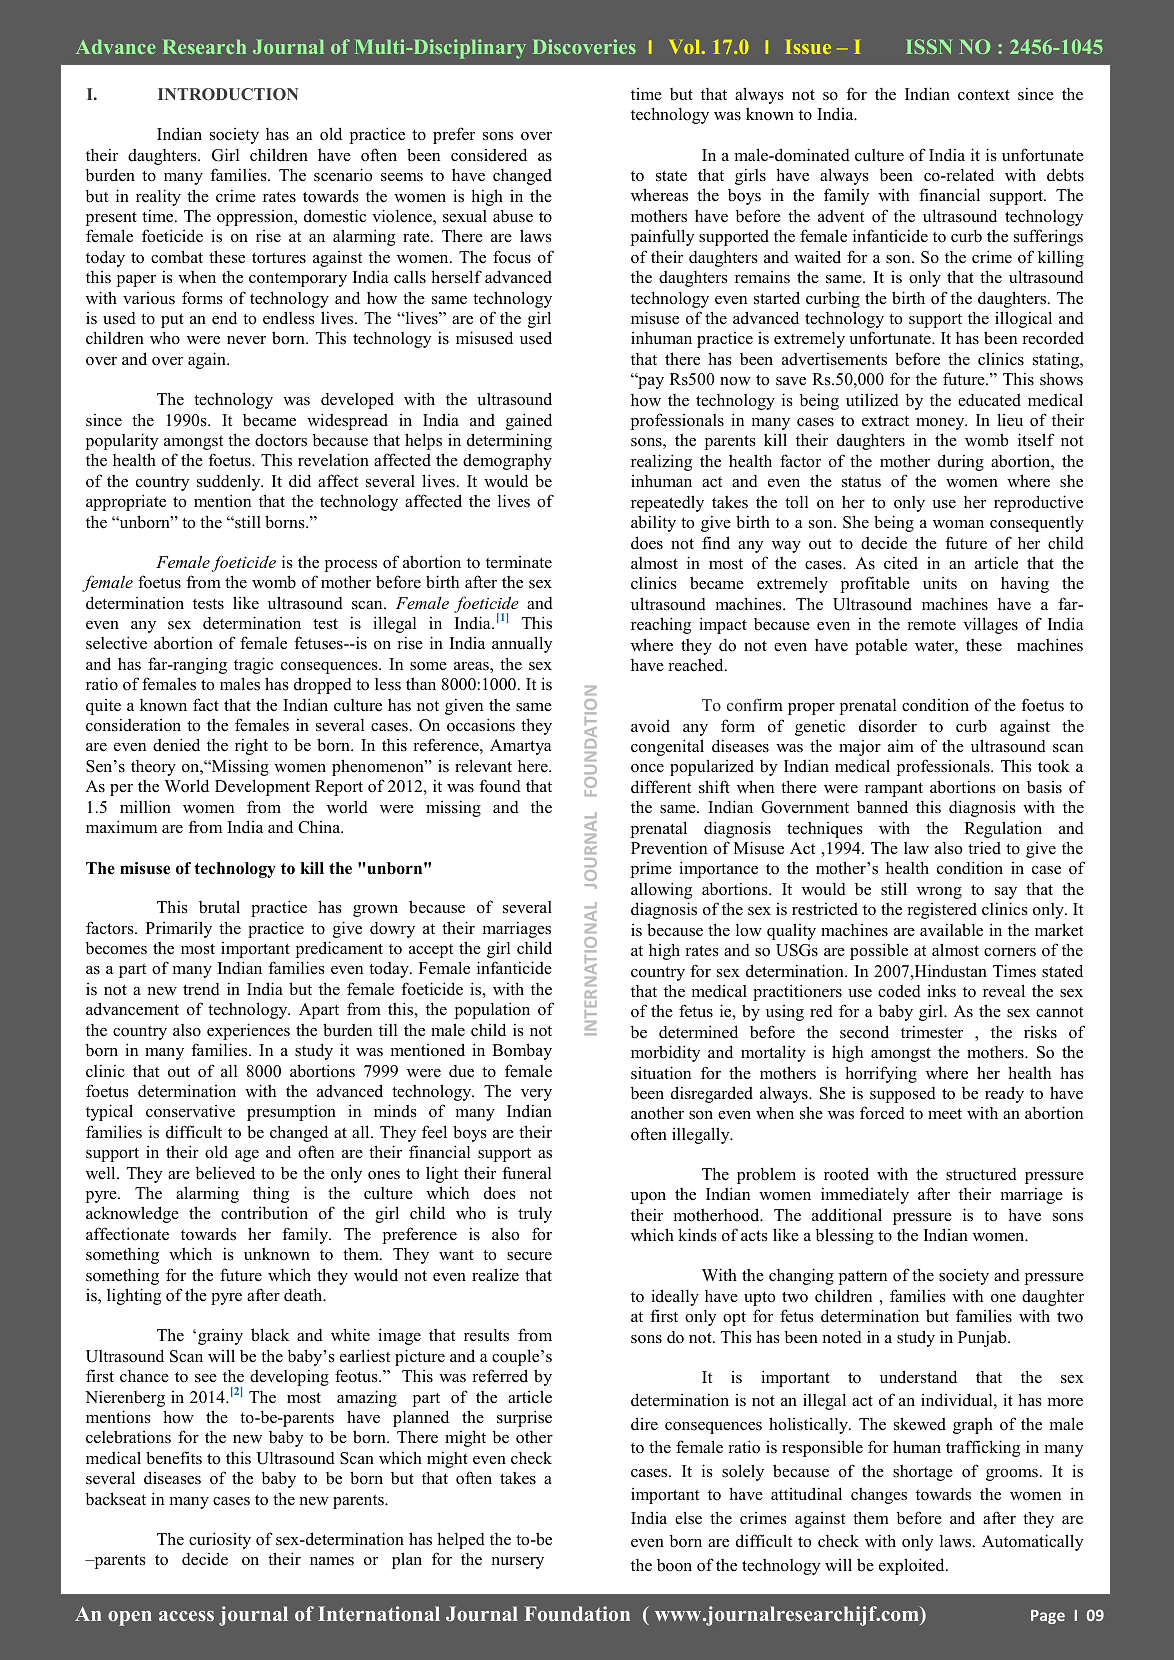 This screenshot has height=1660, width=1174. Describe the element at coordinates (489, 155) in the screenshot. I see `considered` at that location.
